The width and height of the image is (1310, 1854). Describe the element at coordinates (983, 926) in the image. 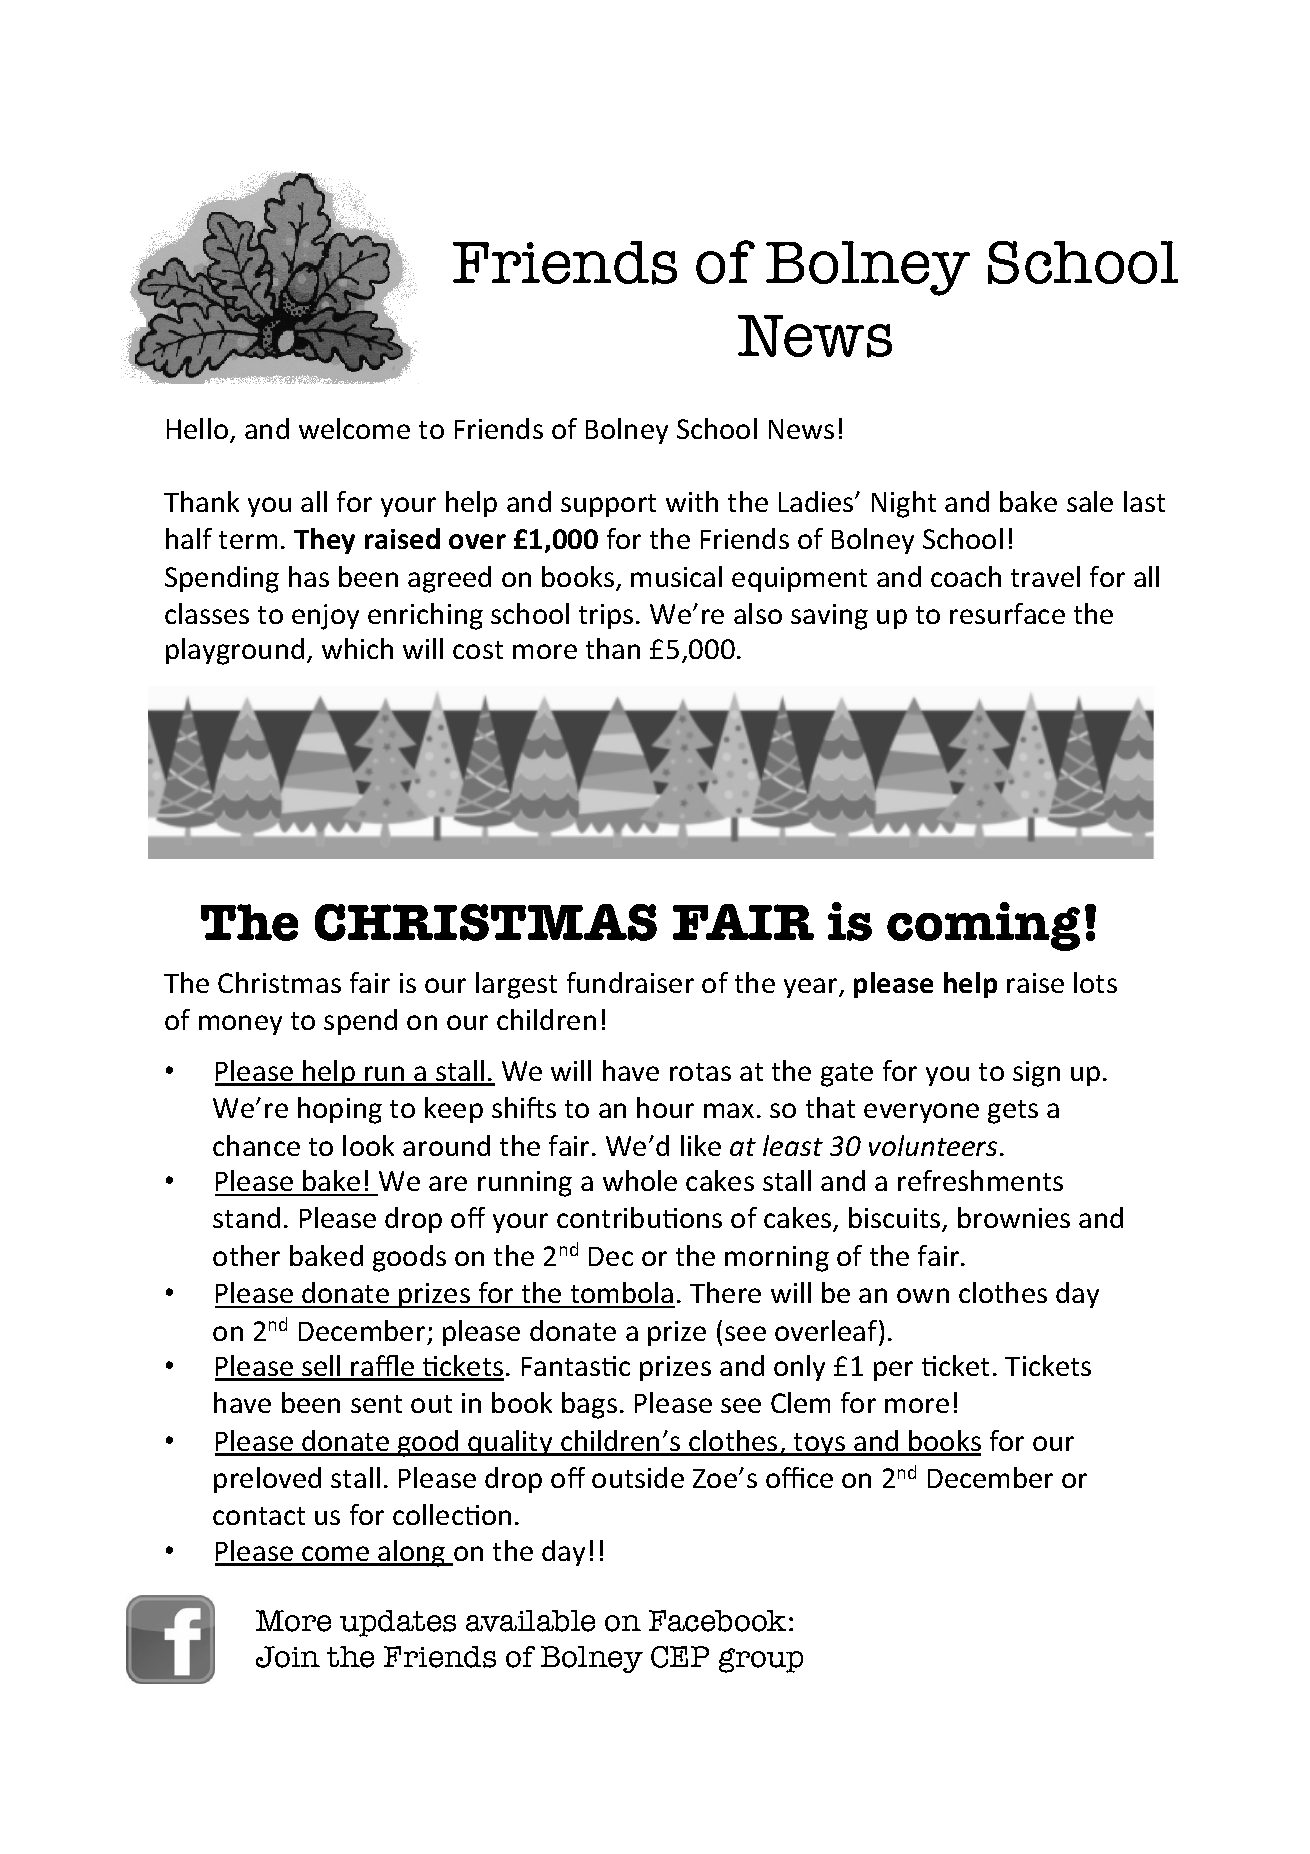

I see `coming` at that location.
